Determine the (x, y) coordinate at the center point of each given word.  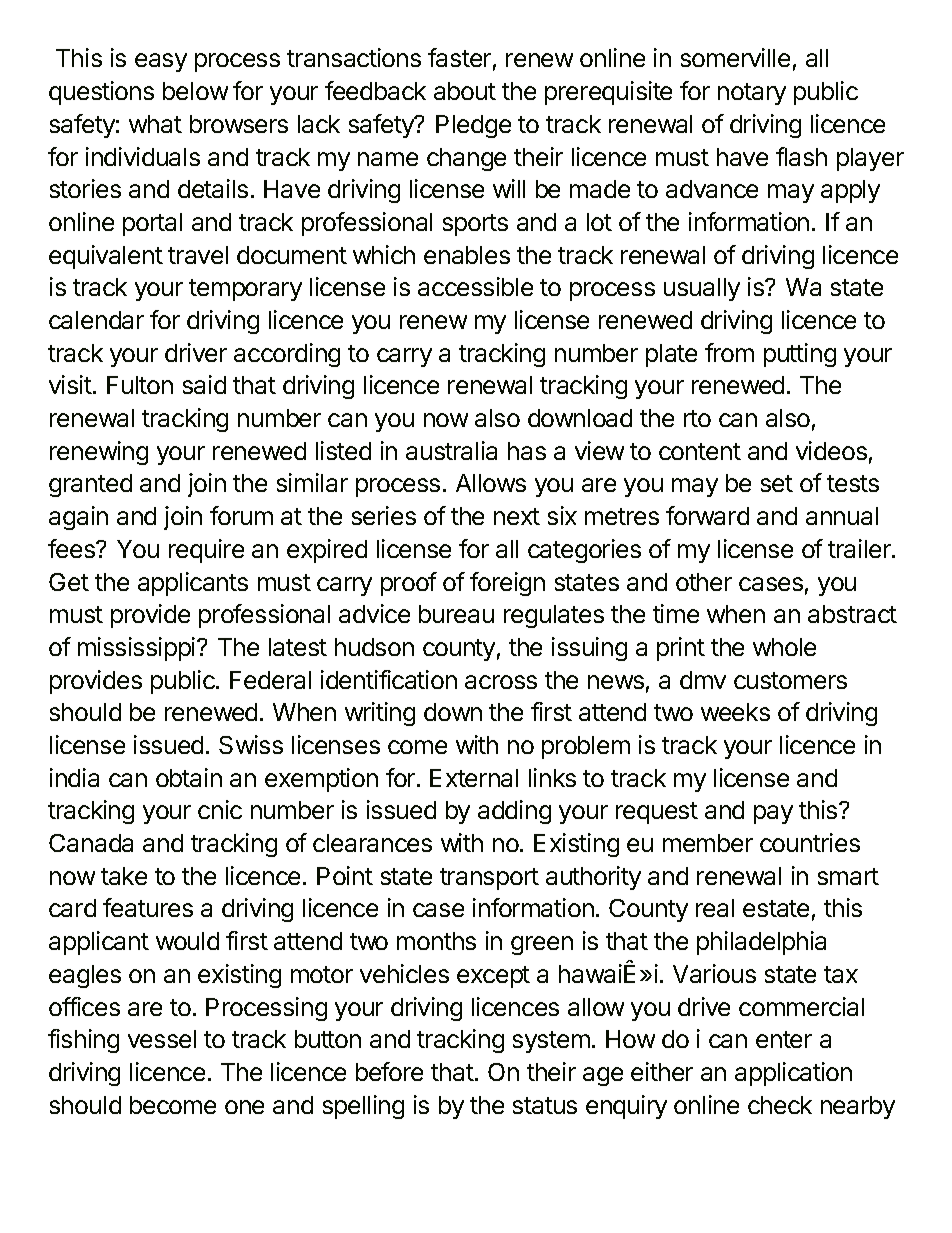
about (465, 91)
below (195, 91)
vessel (162, 1039)
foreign (507, 584)
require (206, 551)
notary (752, 94)
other (704, 582)
